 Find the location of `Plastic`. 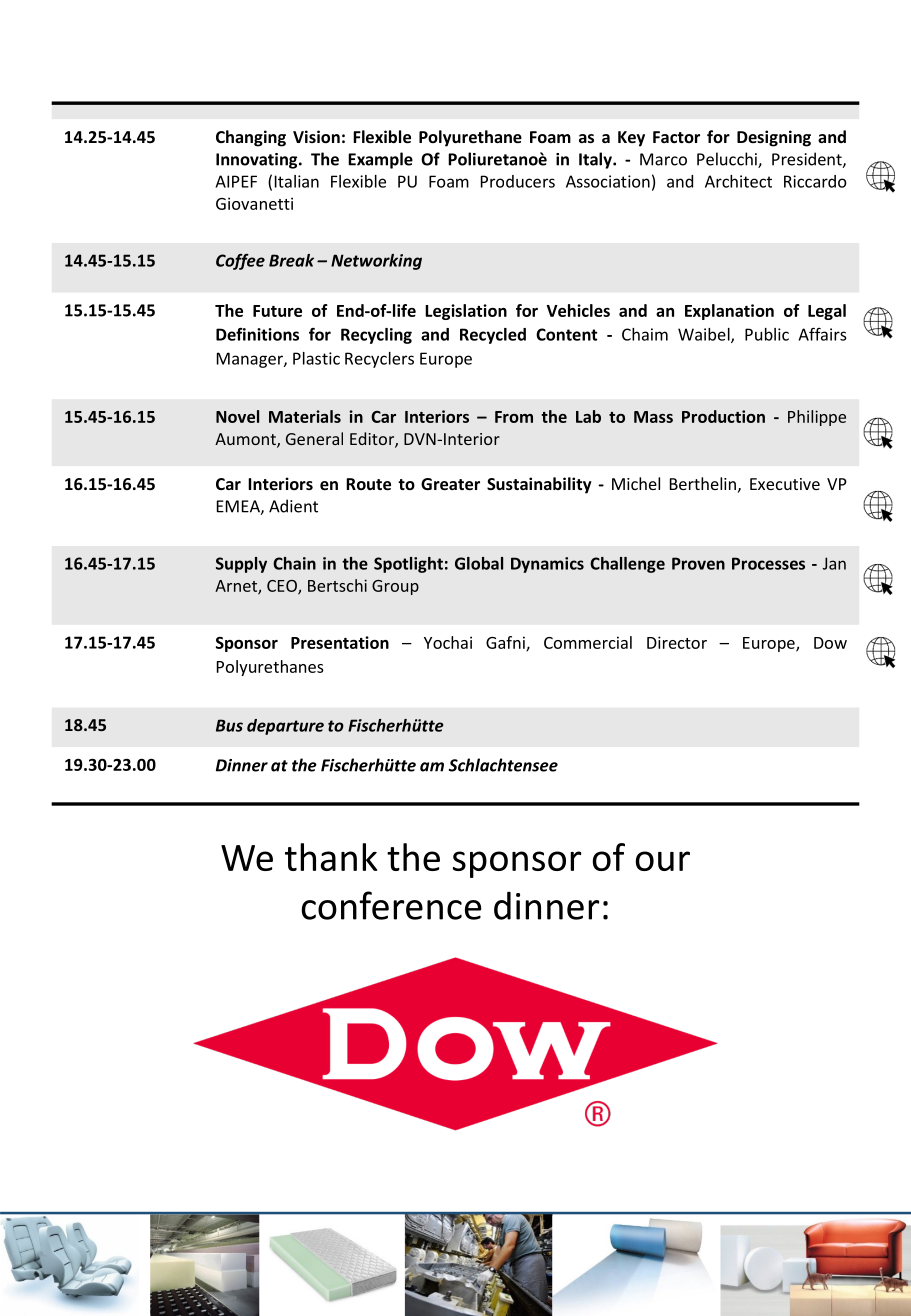

Plastic is located at coordinates (316, 358).
